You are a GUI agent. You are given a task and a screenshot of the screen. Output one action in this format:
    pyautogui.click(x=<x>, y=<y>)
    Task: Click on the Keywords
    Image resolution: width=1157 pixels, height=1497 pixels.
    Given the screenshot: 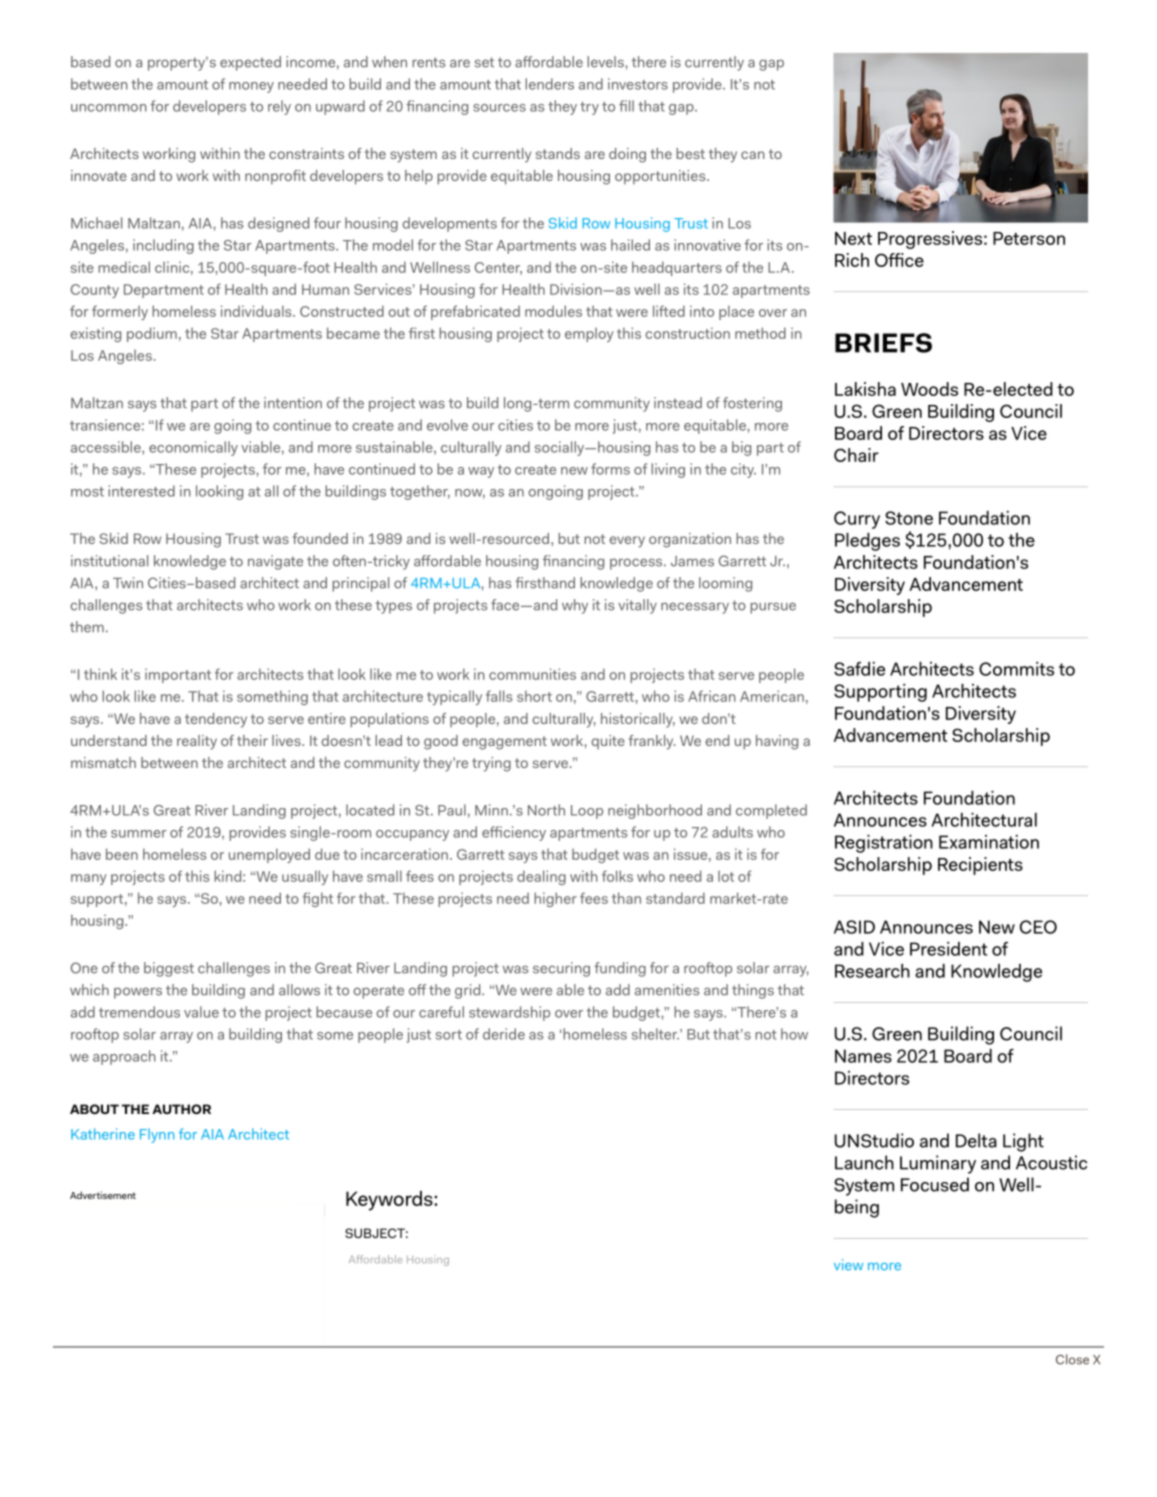 What is the action you would take?
    pyautogui.click(x=390, y=1201)
